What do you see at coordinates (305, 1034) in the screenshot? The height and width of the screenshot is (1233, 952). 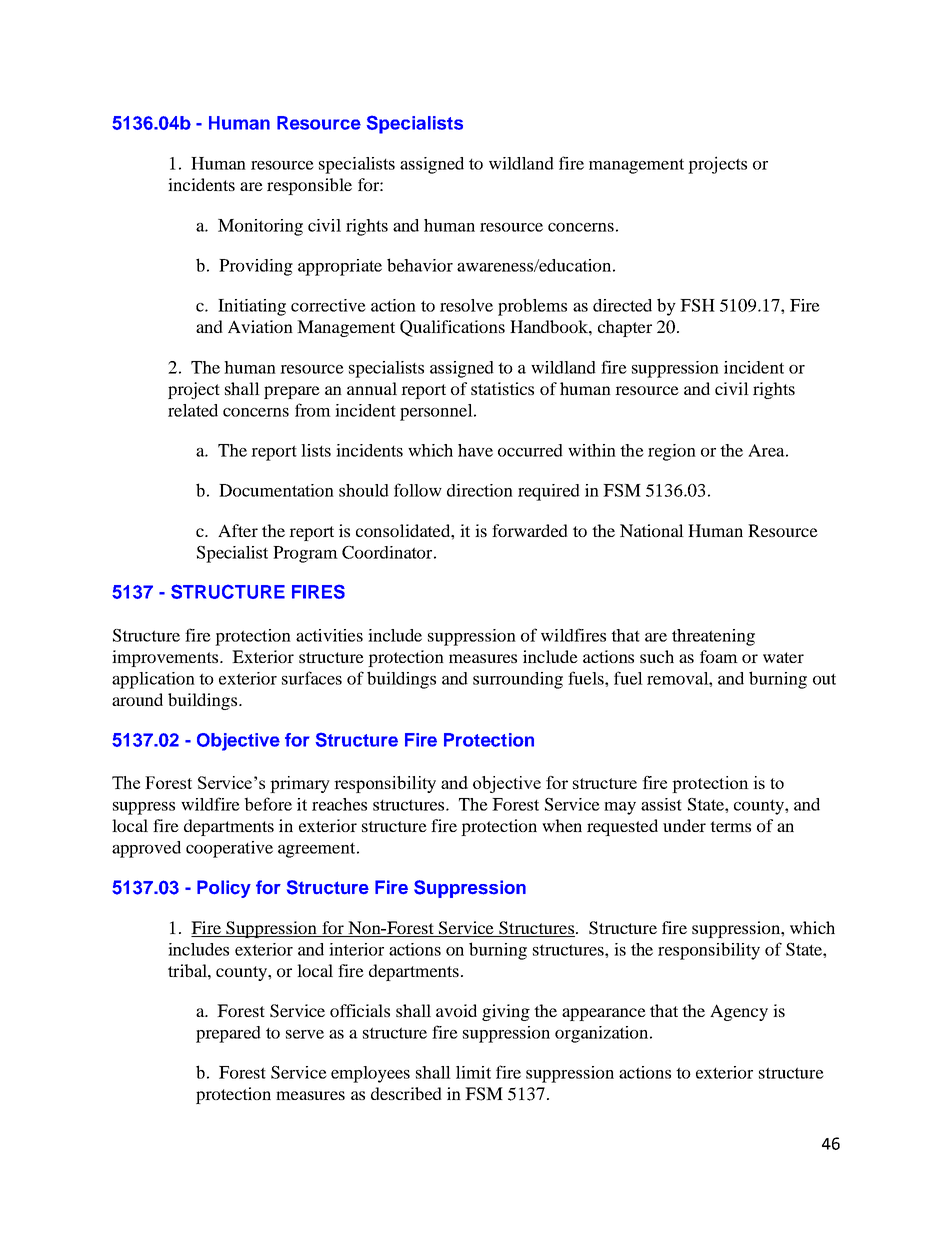 I see `serve` at bounding box center [305, 1034].
